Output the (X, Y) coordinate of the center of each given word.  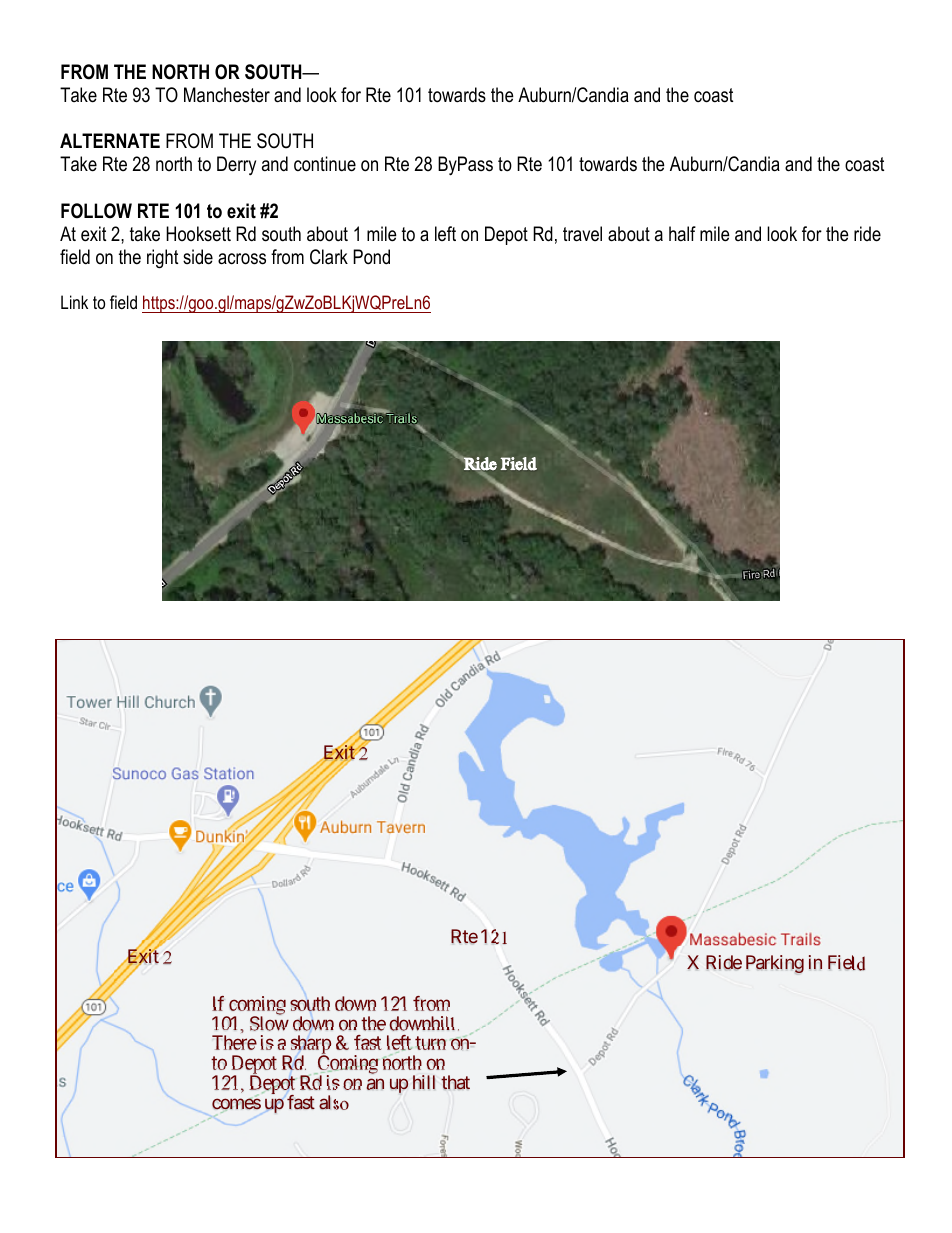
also (334, 1102)
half (682, 233)
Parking (775, 964)
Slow (269, 1023)
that (455, 1082)
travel (582, 234)
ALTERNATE (110, 140)
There (234, 1042)
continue (325, 164)
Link (74, 302)
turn (430, 1043)
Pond (371, 257)
